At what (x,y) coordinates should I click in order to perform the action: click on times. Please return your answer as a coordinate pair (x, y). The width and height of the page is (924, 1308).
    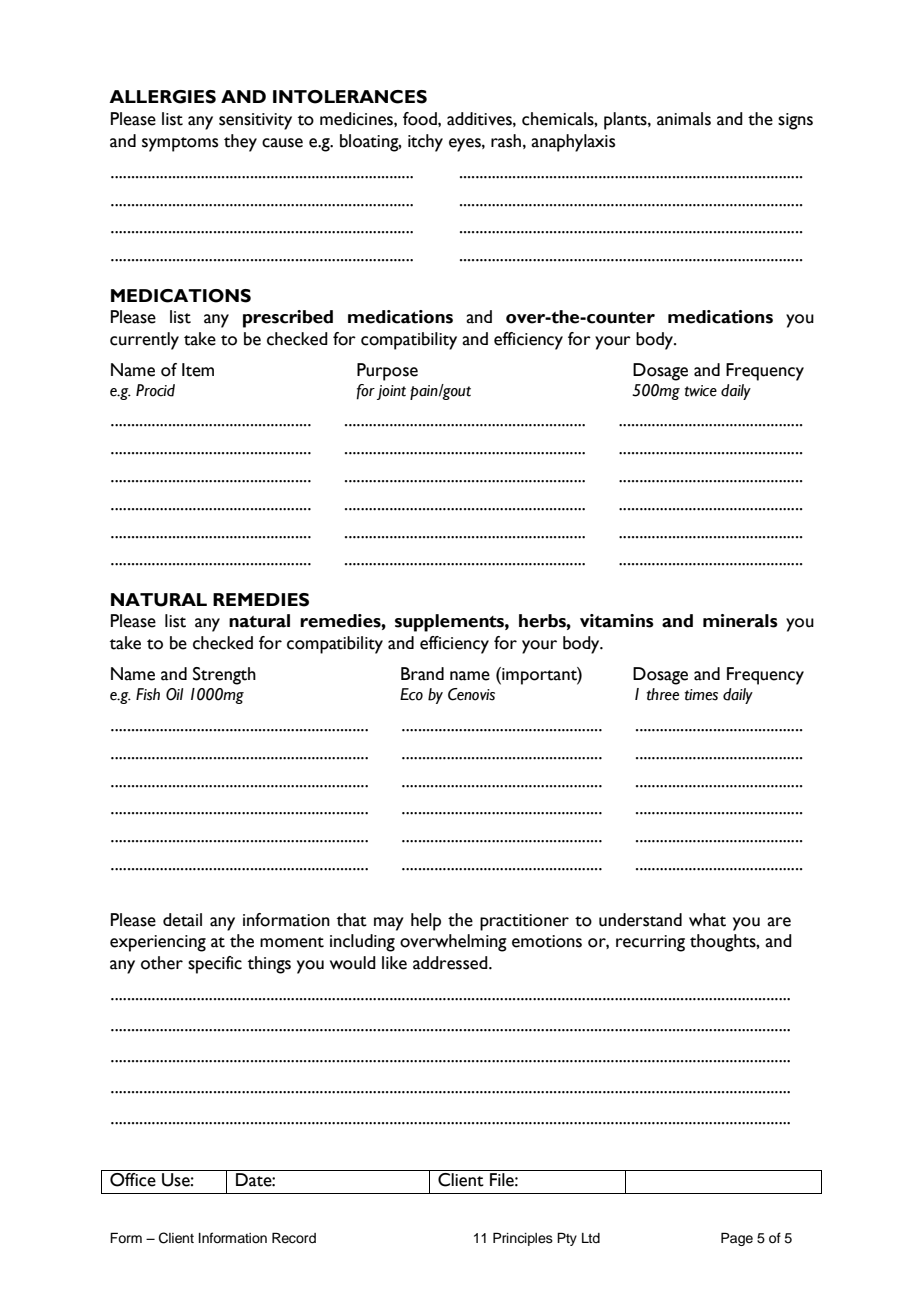
    Looking at the image, I should click on (701, 695).
